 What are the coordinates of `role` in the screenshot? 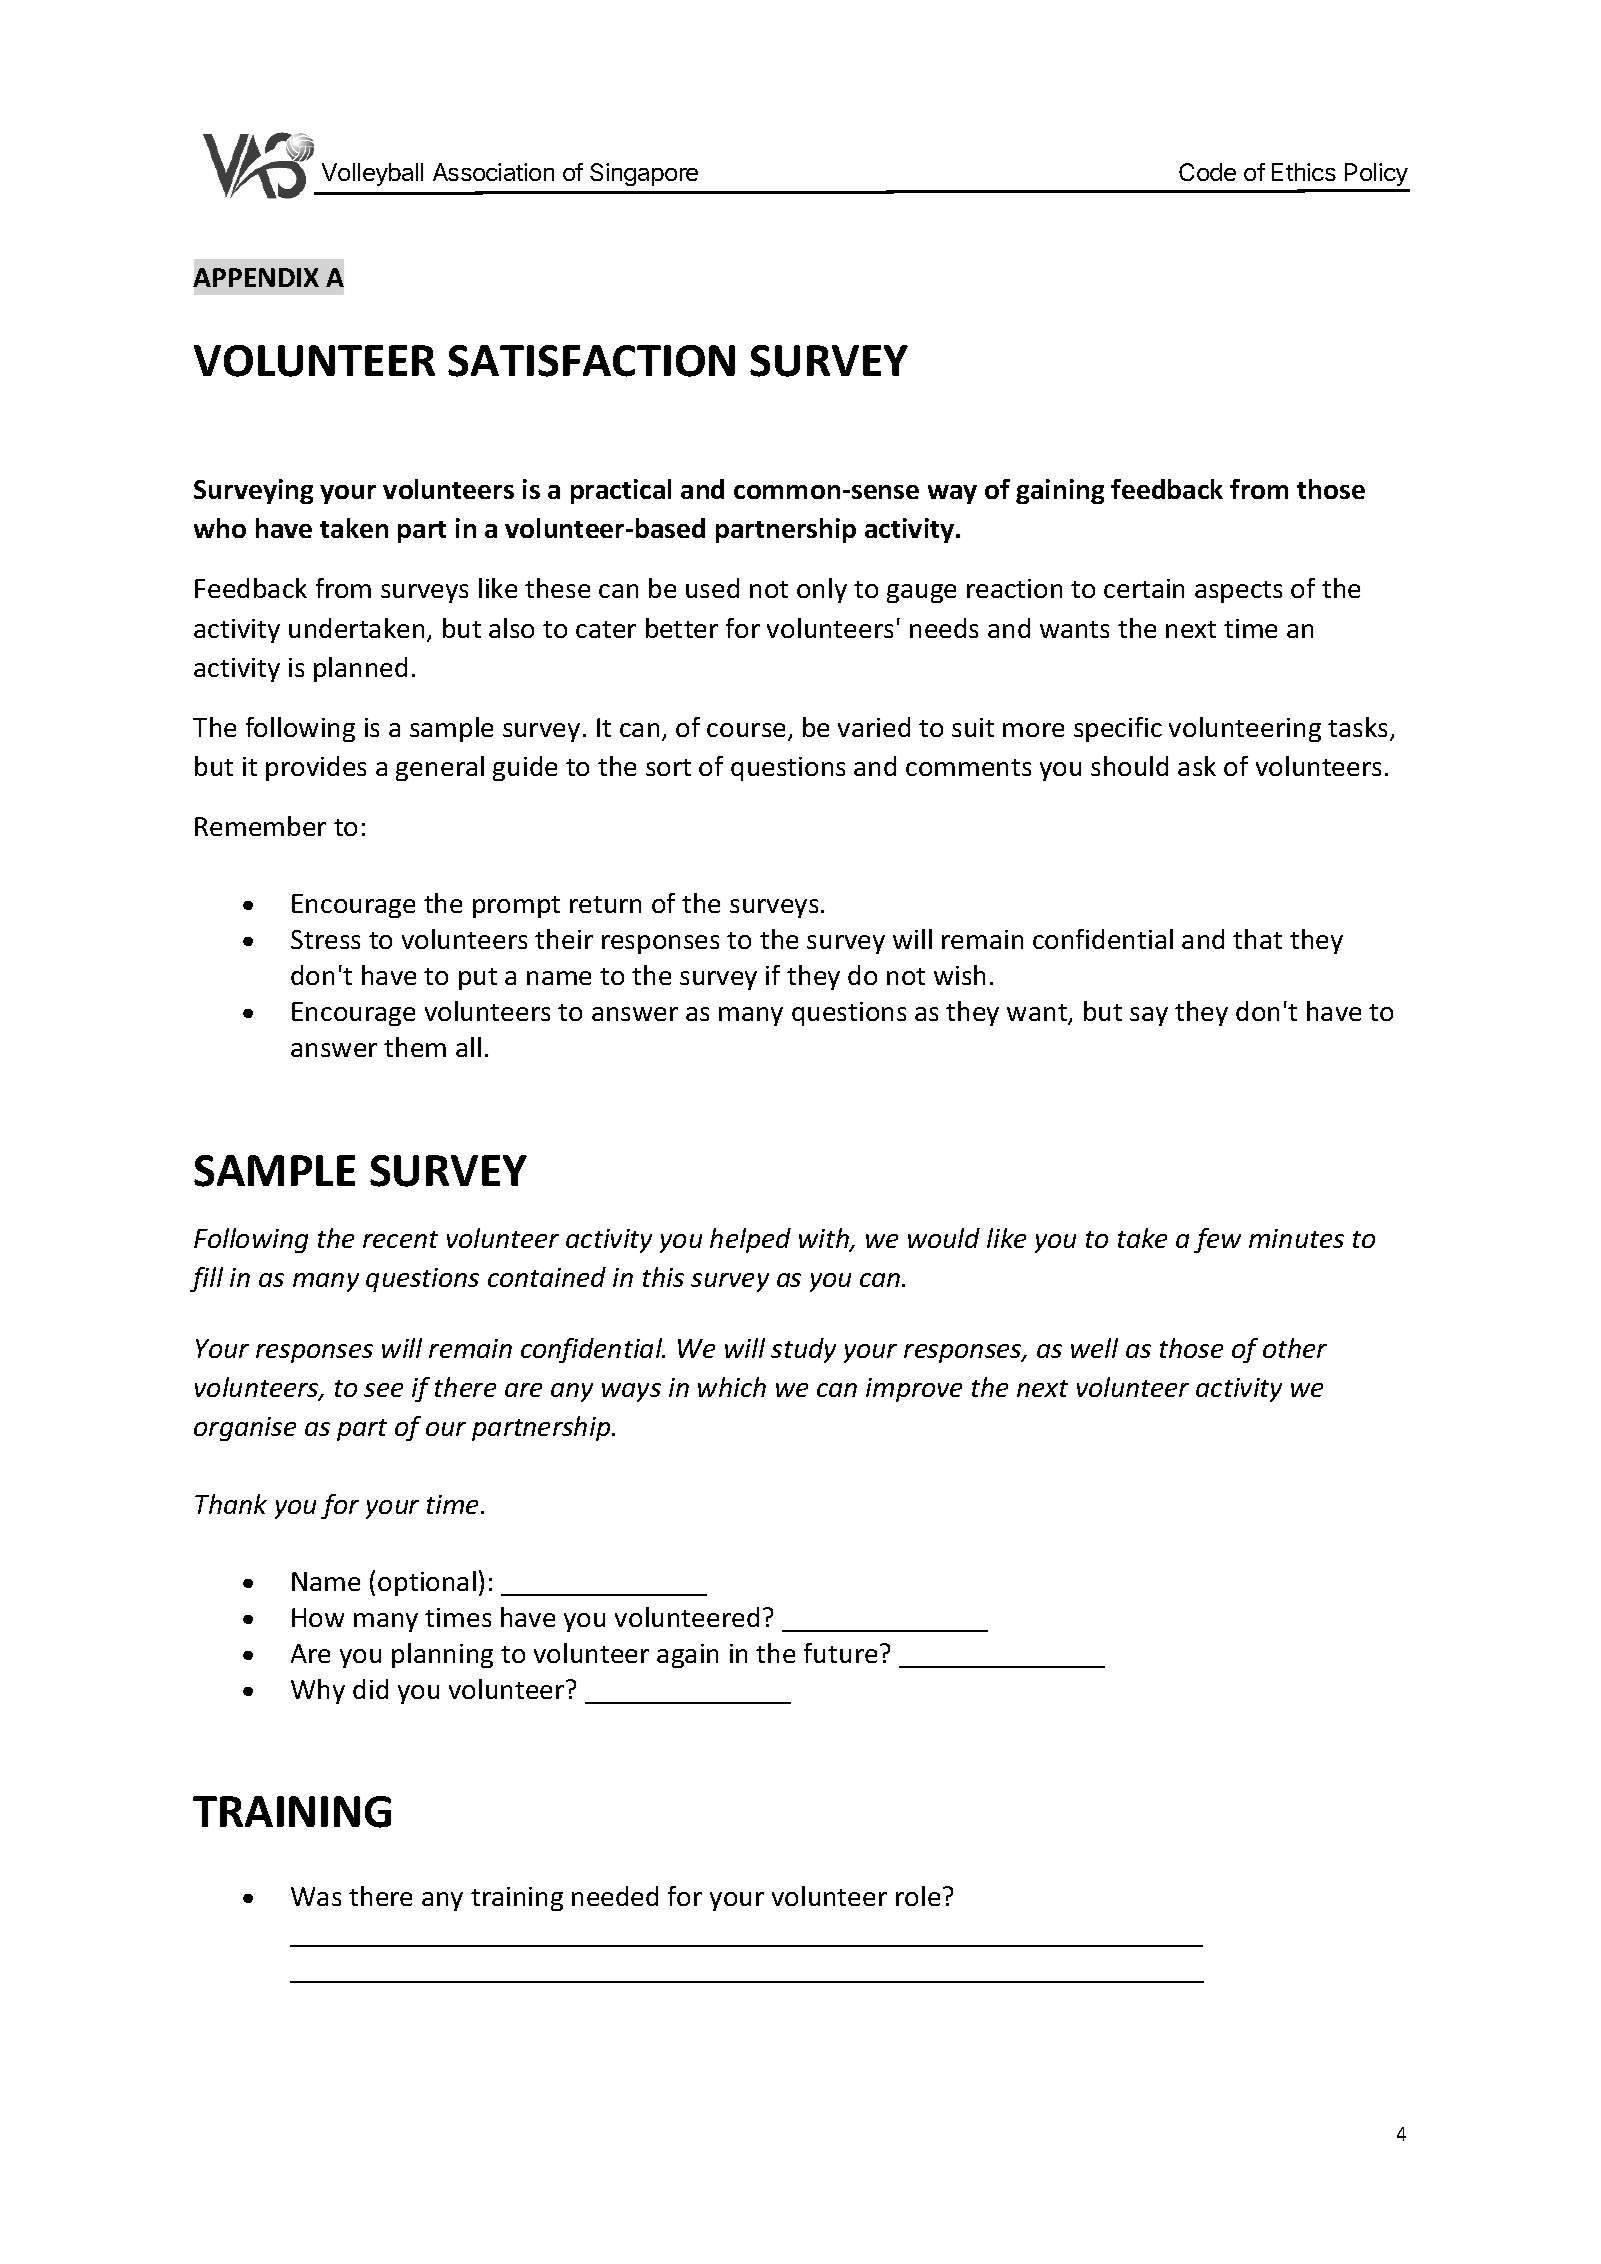 It's located at (918, 1896).
